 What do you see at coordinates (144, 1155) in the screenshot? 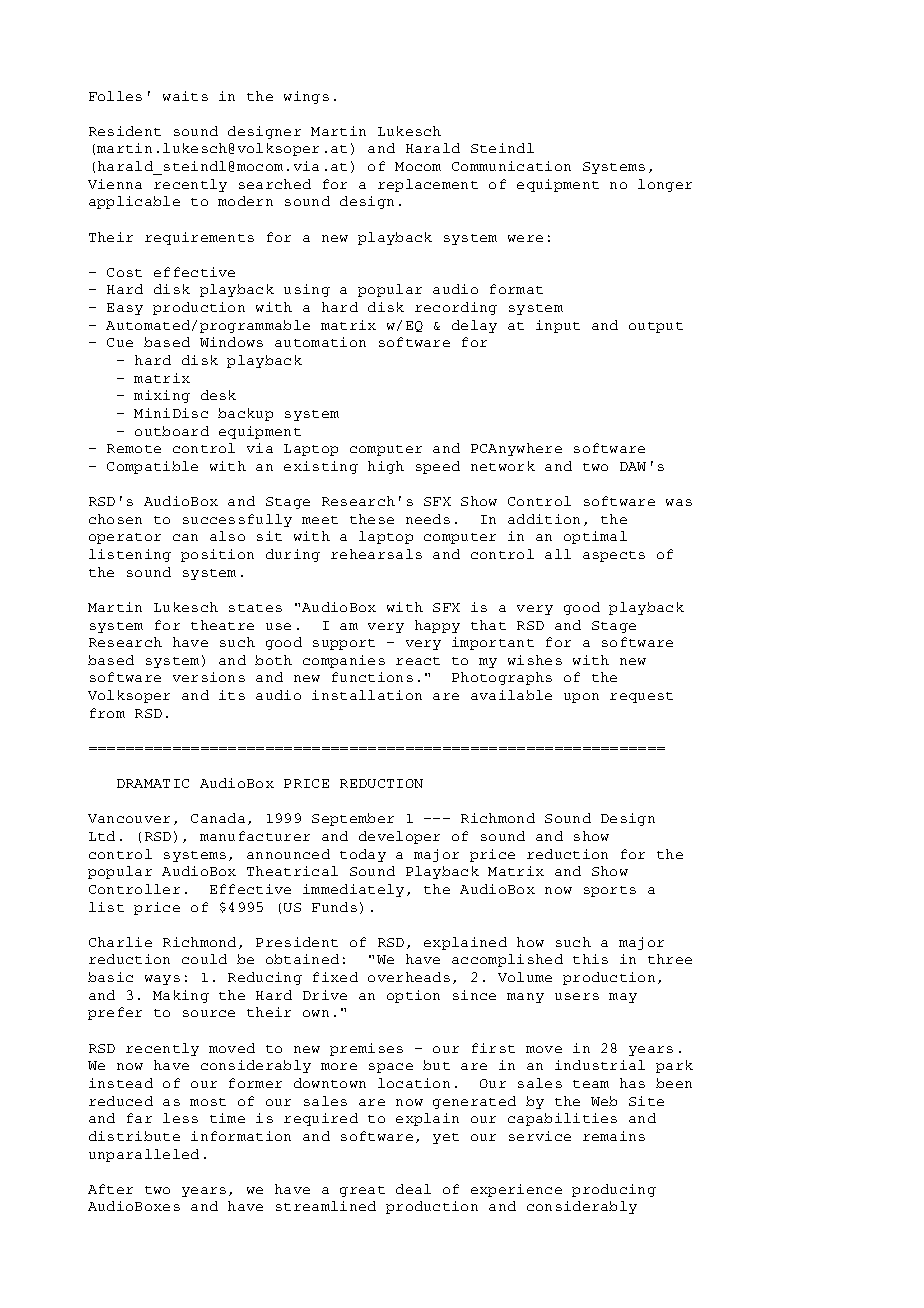
I see `unparalleled` at bounding box center [144, 1155].
